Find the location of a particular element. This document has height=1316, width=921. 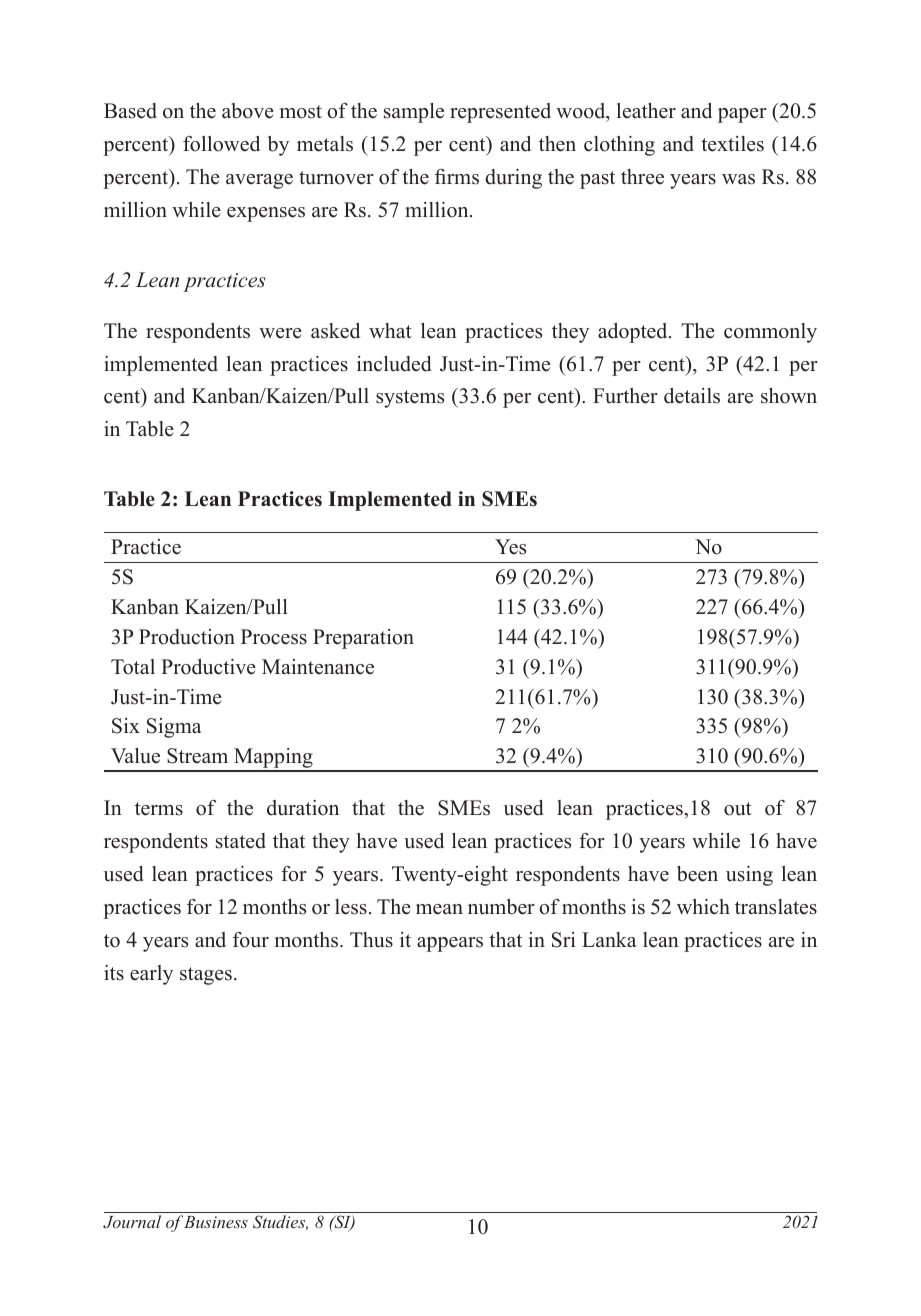

appears is located at coordinates (450, 944).
